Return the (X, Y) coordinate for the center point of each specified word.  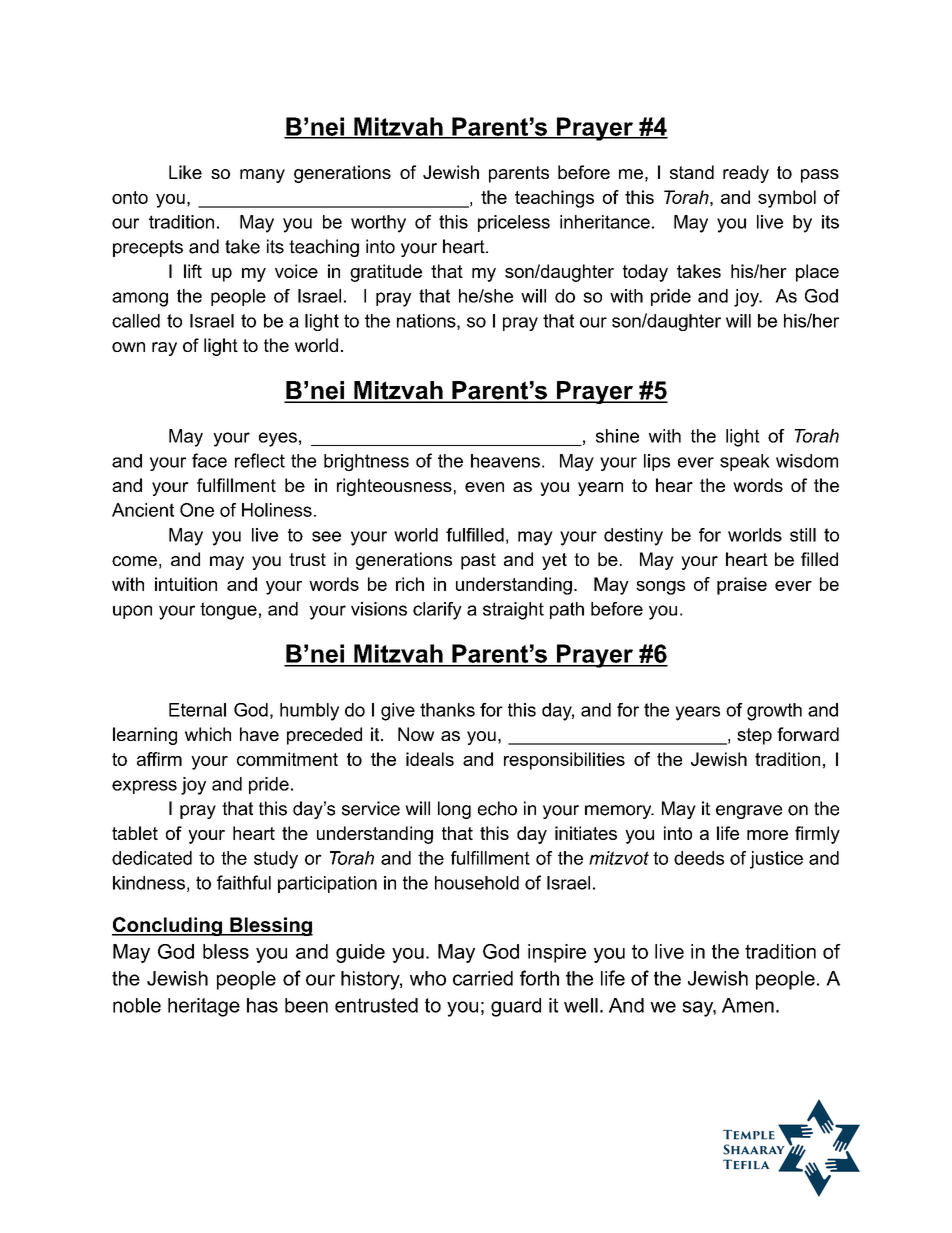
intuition (186, 584)
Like (185, 172)
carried (483, 978)
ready (746, 174)
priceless (514, 223)
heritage (204, 1007)
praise (742, 586)
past (478, 561)
